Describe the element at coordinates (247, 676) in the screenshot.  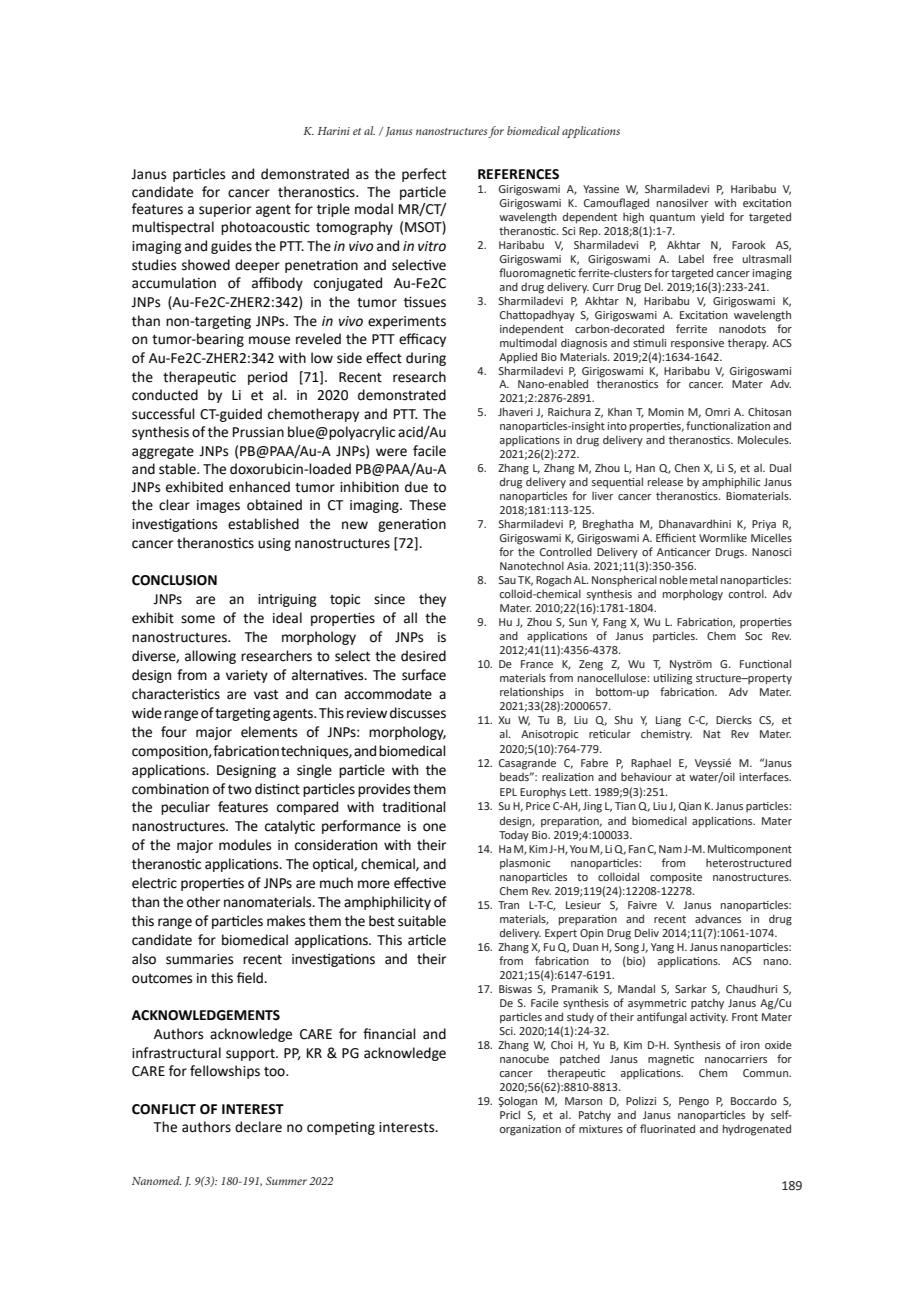
I see `variety` at that location.
